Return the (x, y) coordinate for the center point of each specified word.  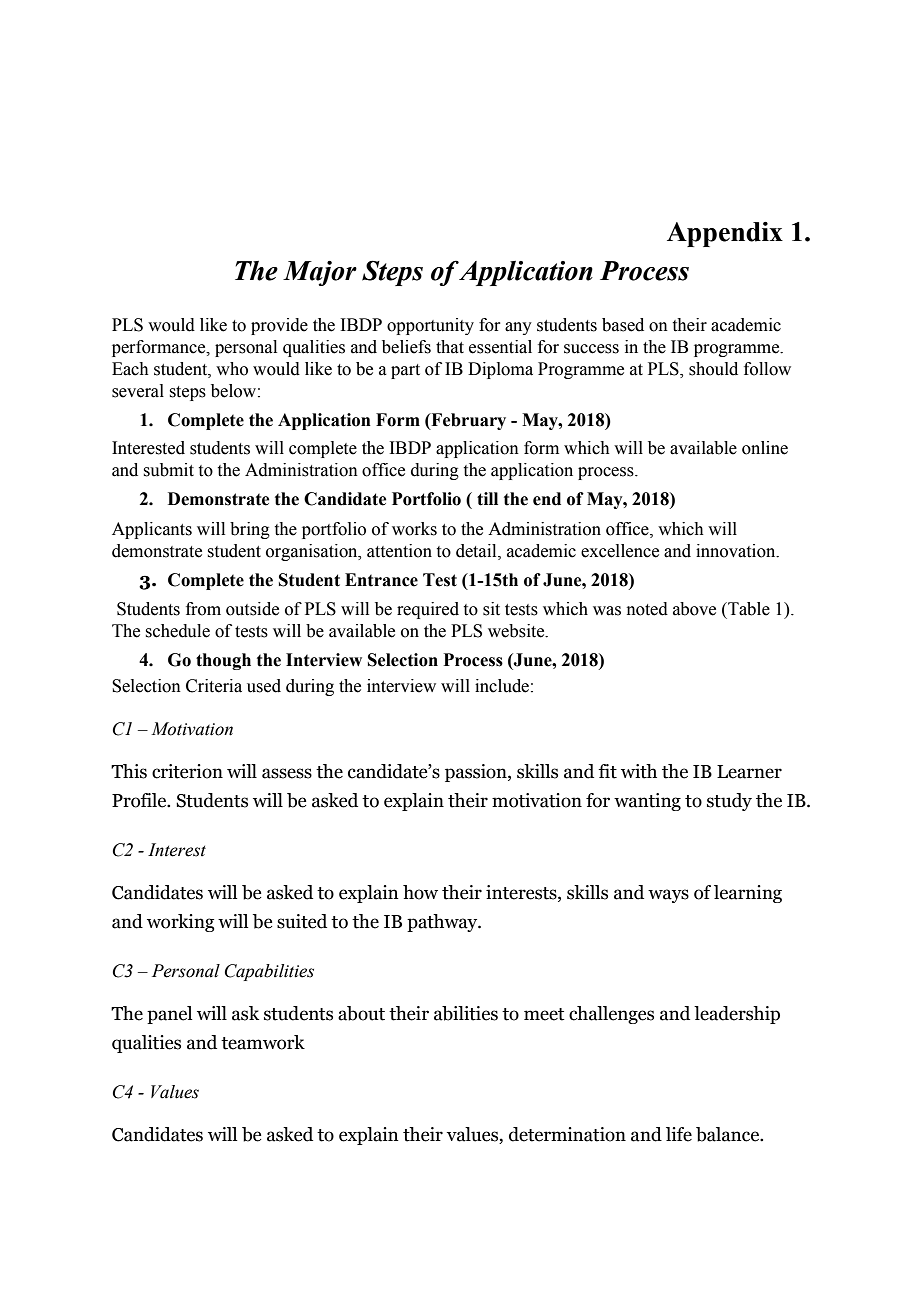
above (694, 609)
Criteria (214, 686)
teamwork (263, 1042)
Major (320, 273)
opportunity (430, 326)
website (517, 631)
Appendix (725, 234)
